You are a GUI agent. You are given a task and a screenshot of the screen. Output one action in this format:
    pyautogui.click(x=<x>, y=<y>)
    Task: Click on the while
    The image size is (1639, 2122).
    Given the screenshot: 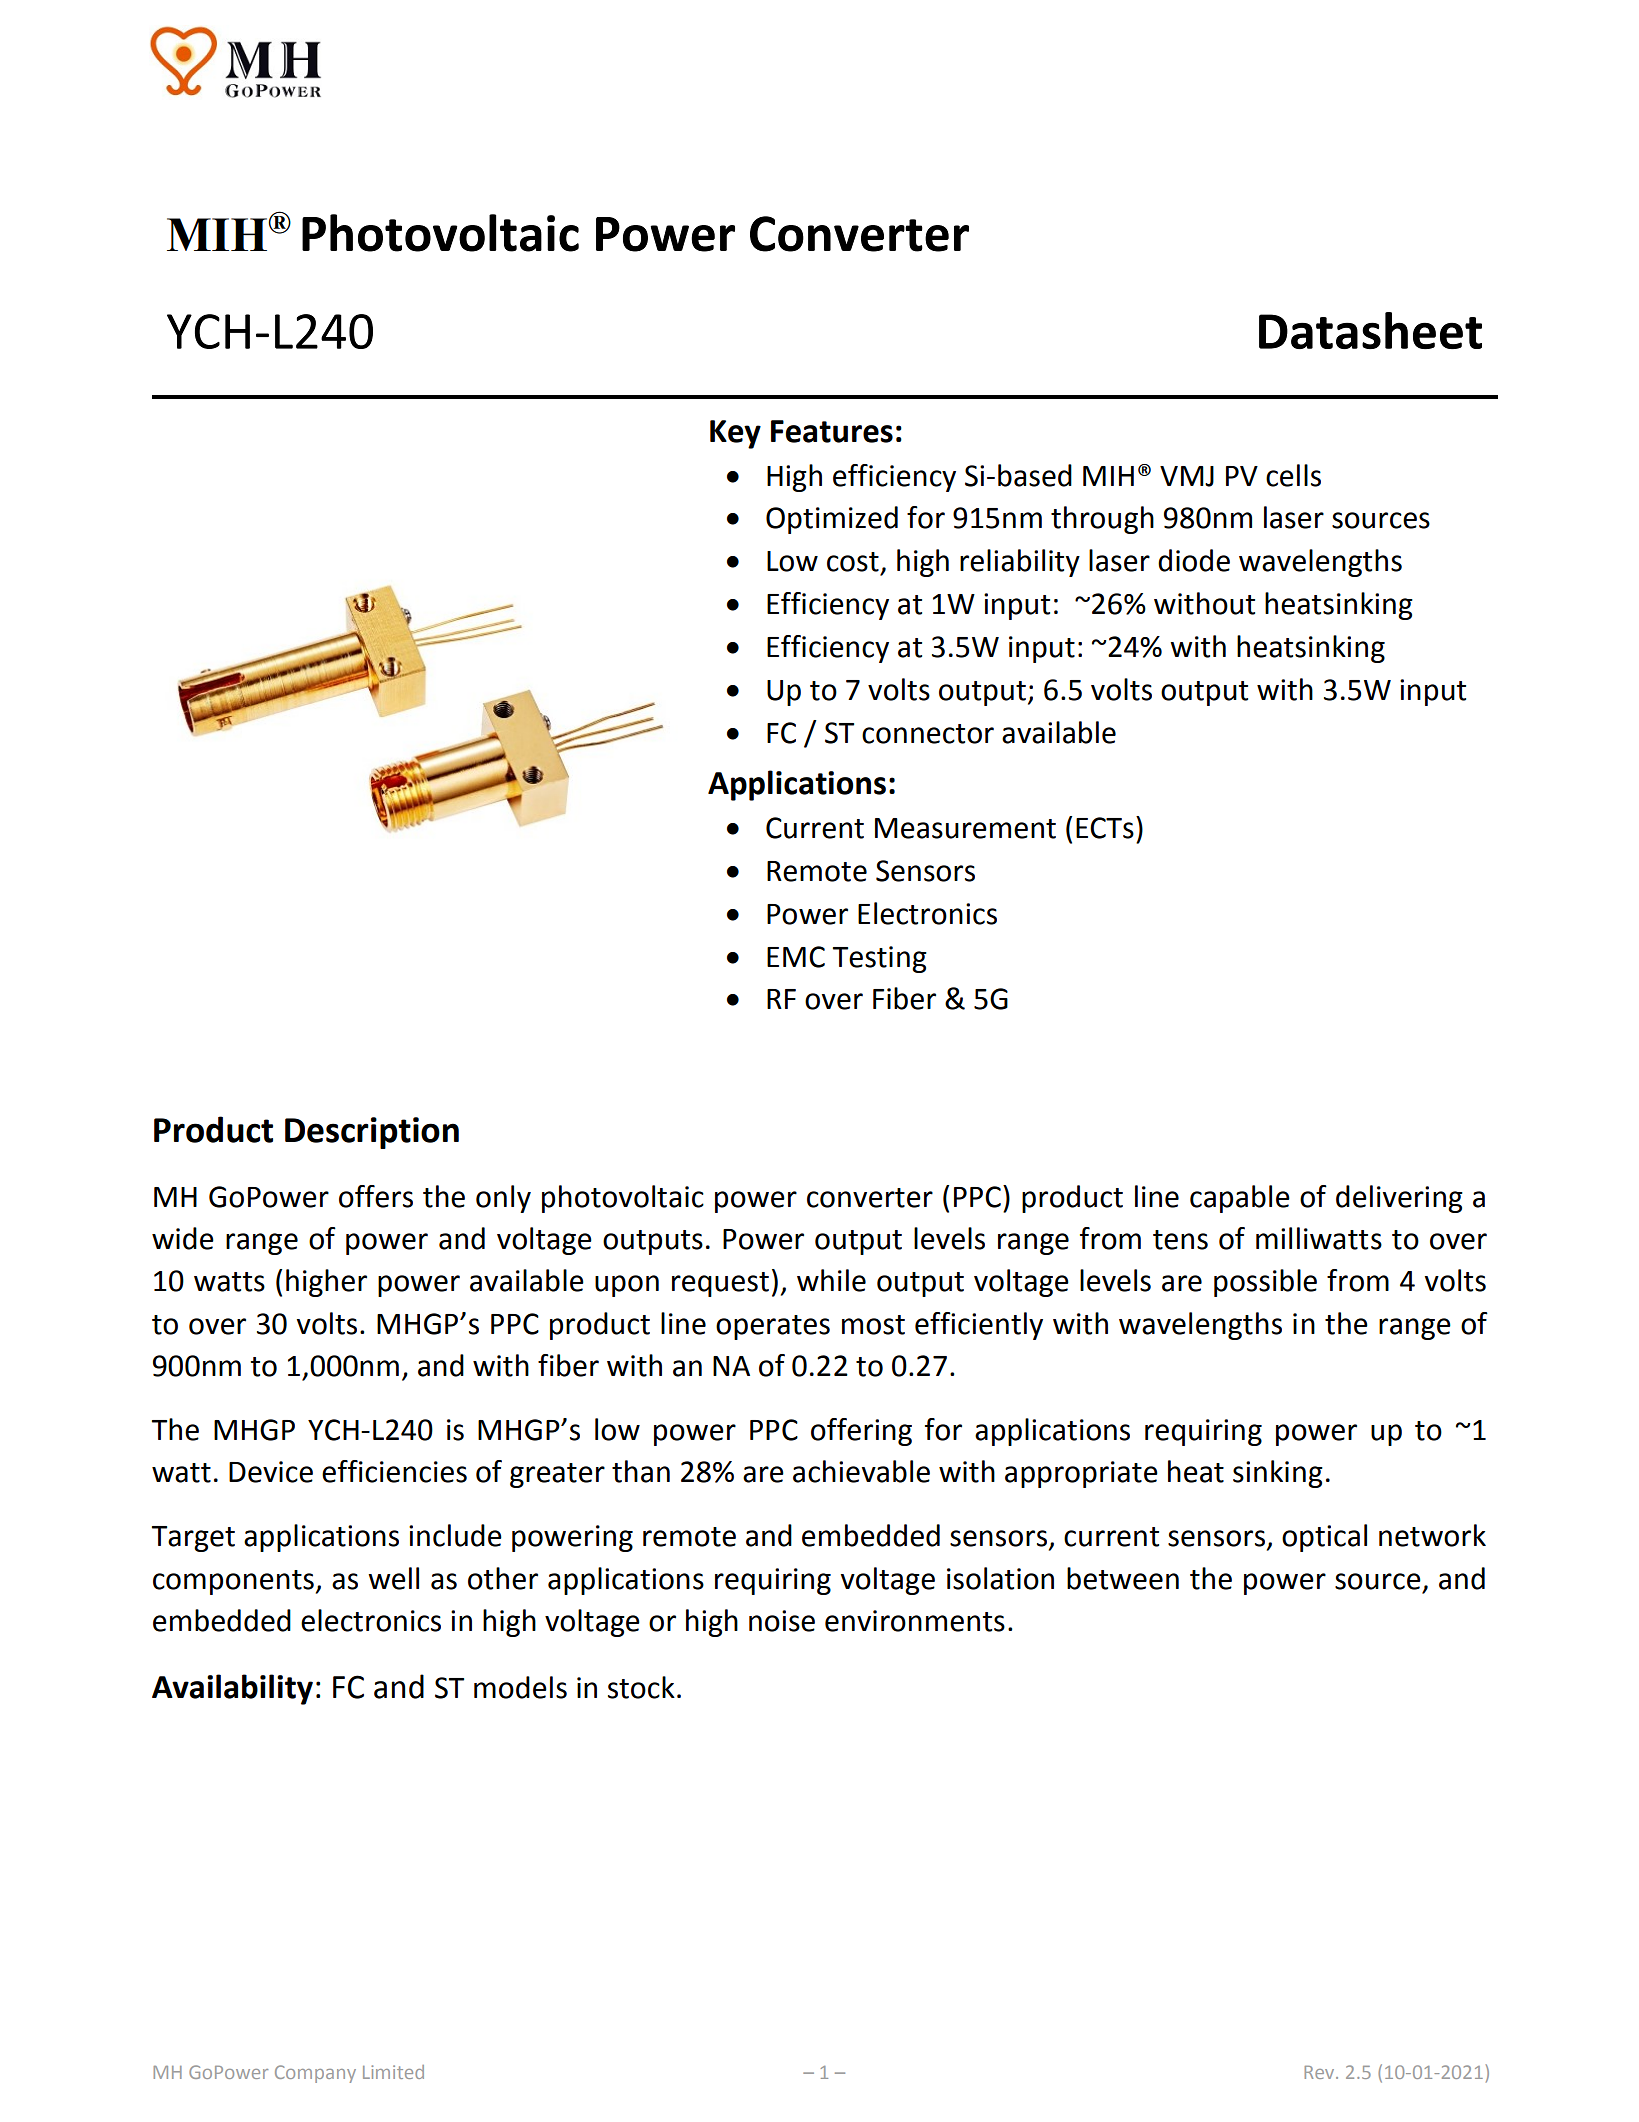 What is the action you would take?
    pyautogui.click(x=831, y=1280)
